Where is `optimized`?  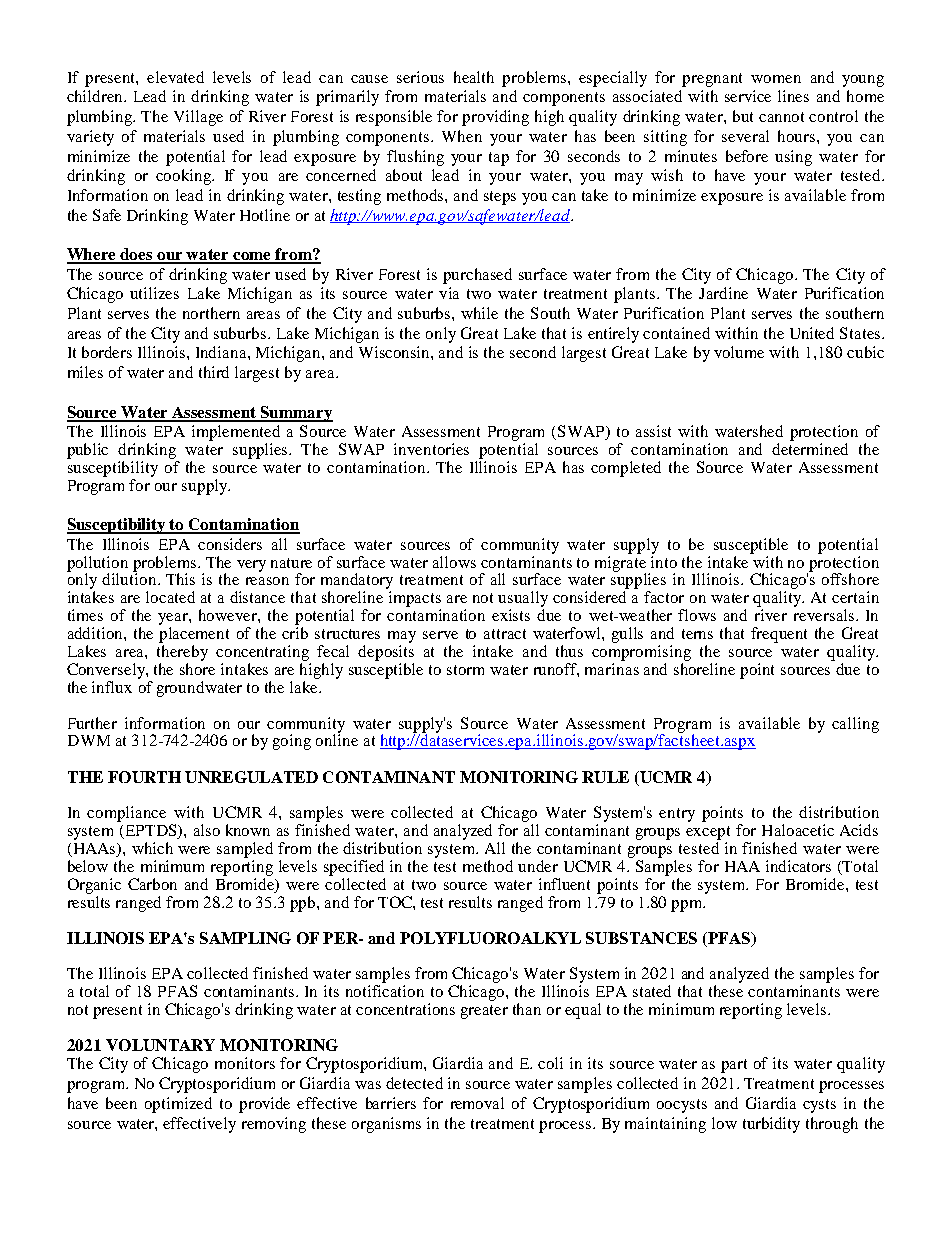 optimized is located at coordinates (178, 1105).
